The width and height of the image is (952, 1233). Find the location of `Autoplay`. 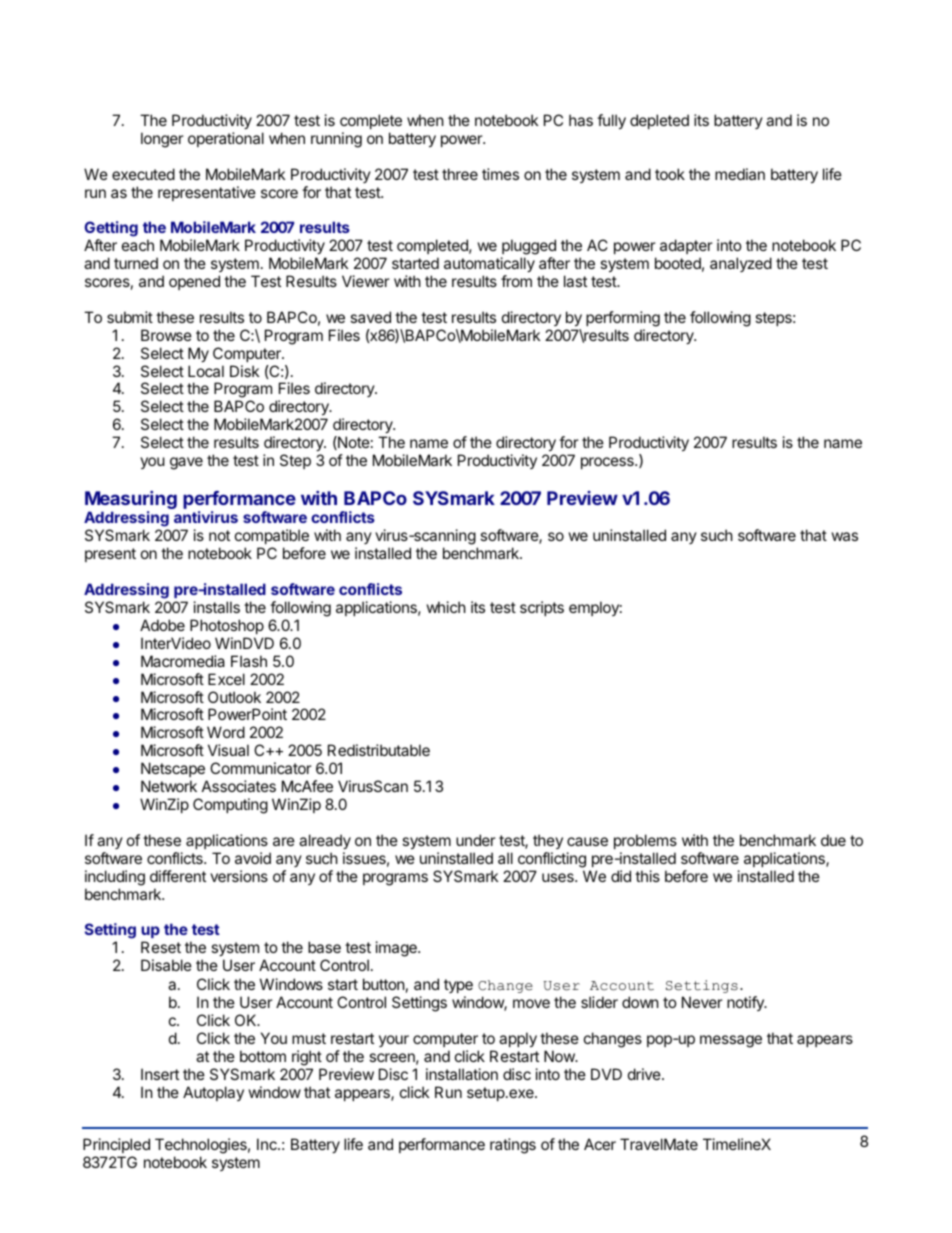

Autoplay is located at coordinates (213, 1093).
